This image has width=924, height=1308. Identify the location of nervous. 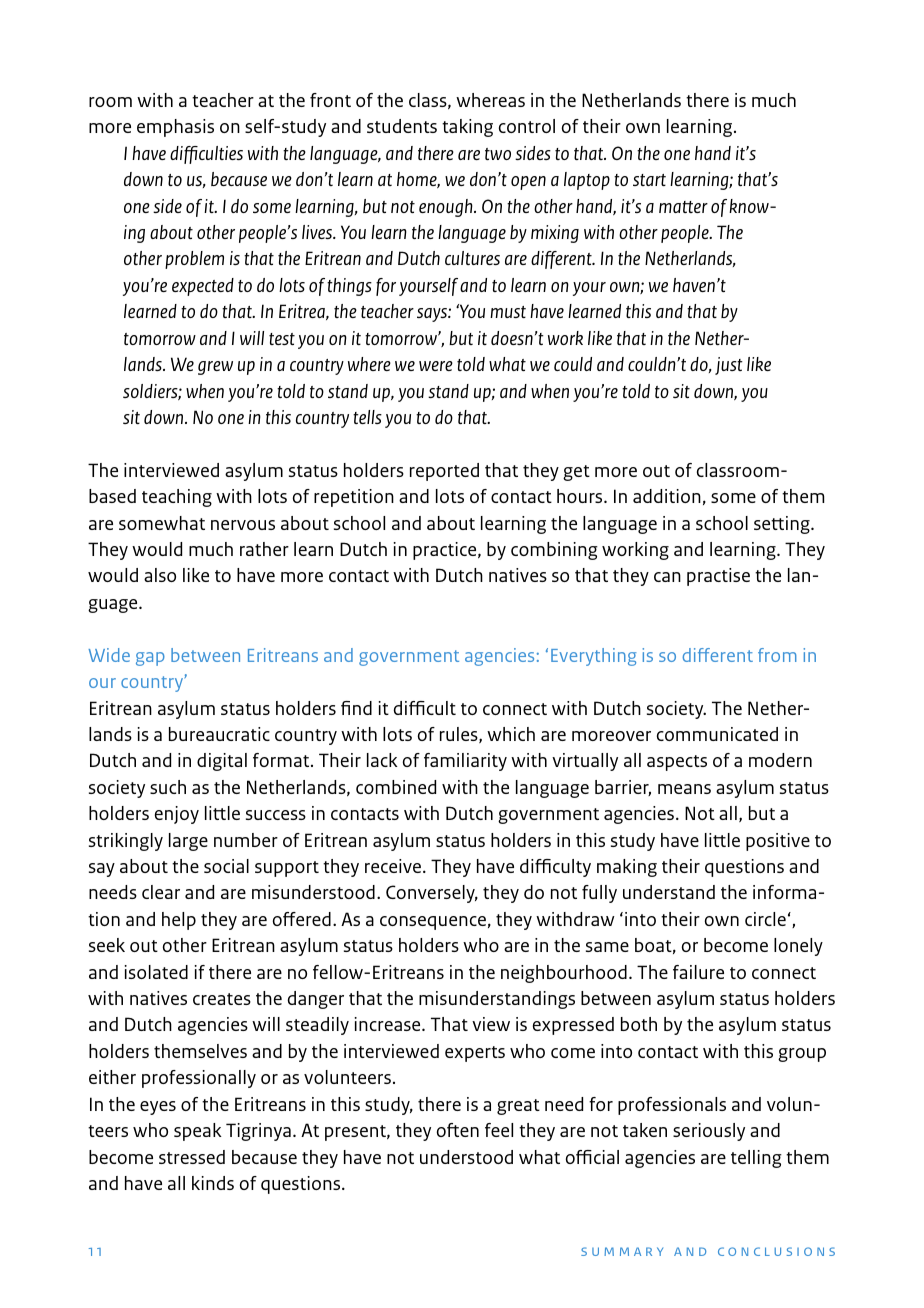
(243, 525).
